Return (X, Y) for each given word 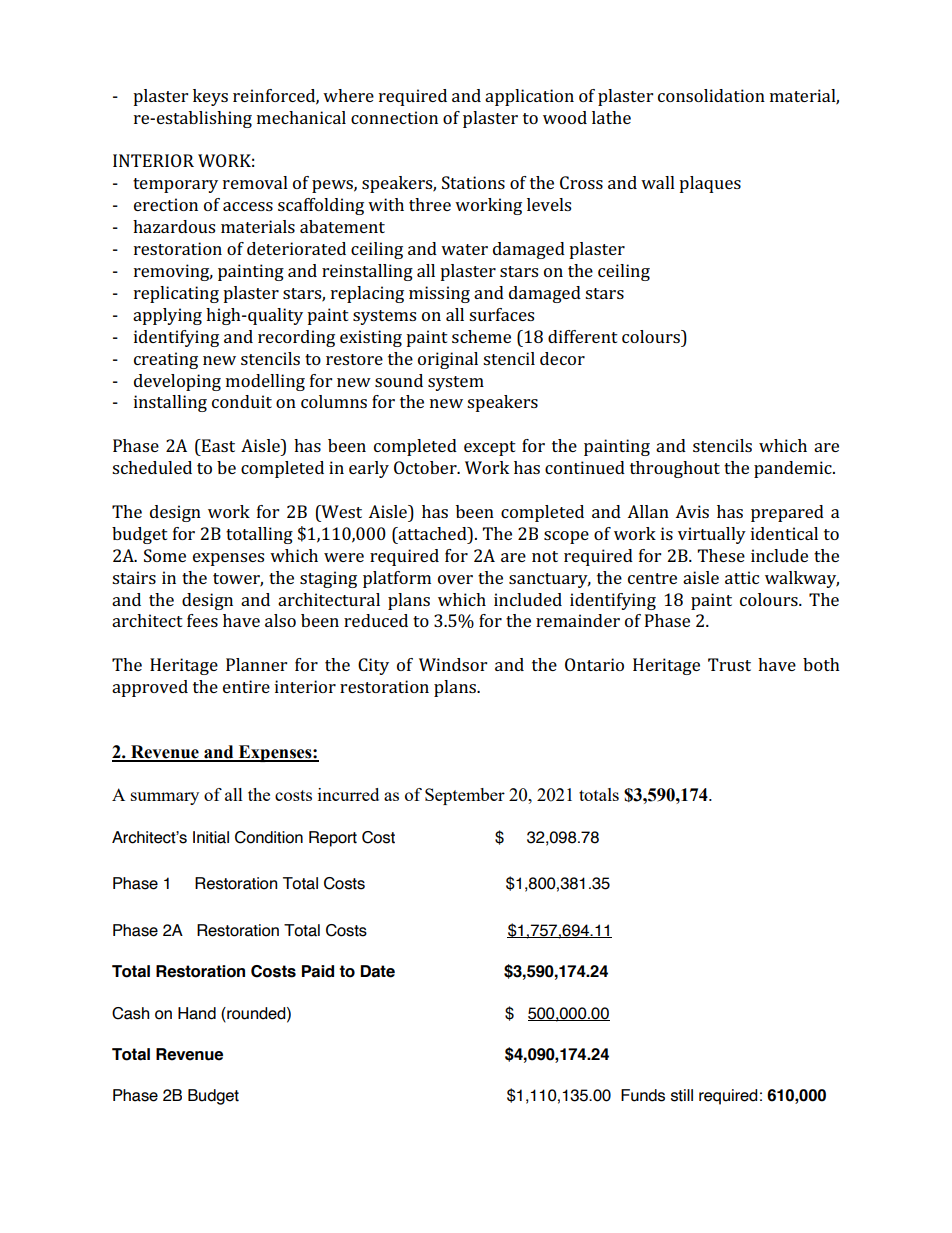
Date (377, 971)
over (455, 579)
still (682, 1095)
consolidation (711, 95)
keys (210, 97)
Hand (197, 1013)
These (721, 555)
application (529, 97)
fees (202, 620)
